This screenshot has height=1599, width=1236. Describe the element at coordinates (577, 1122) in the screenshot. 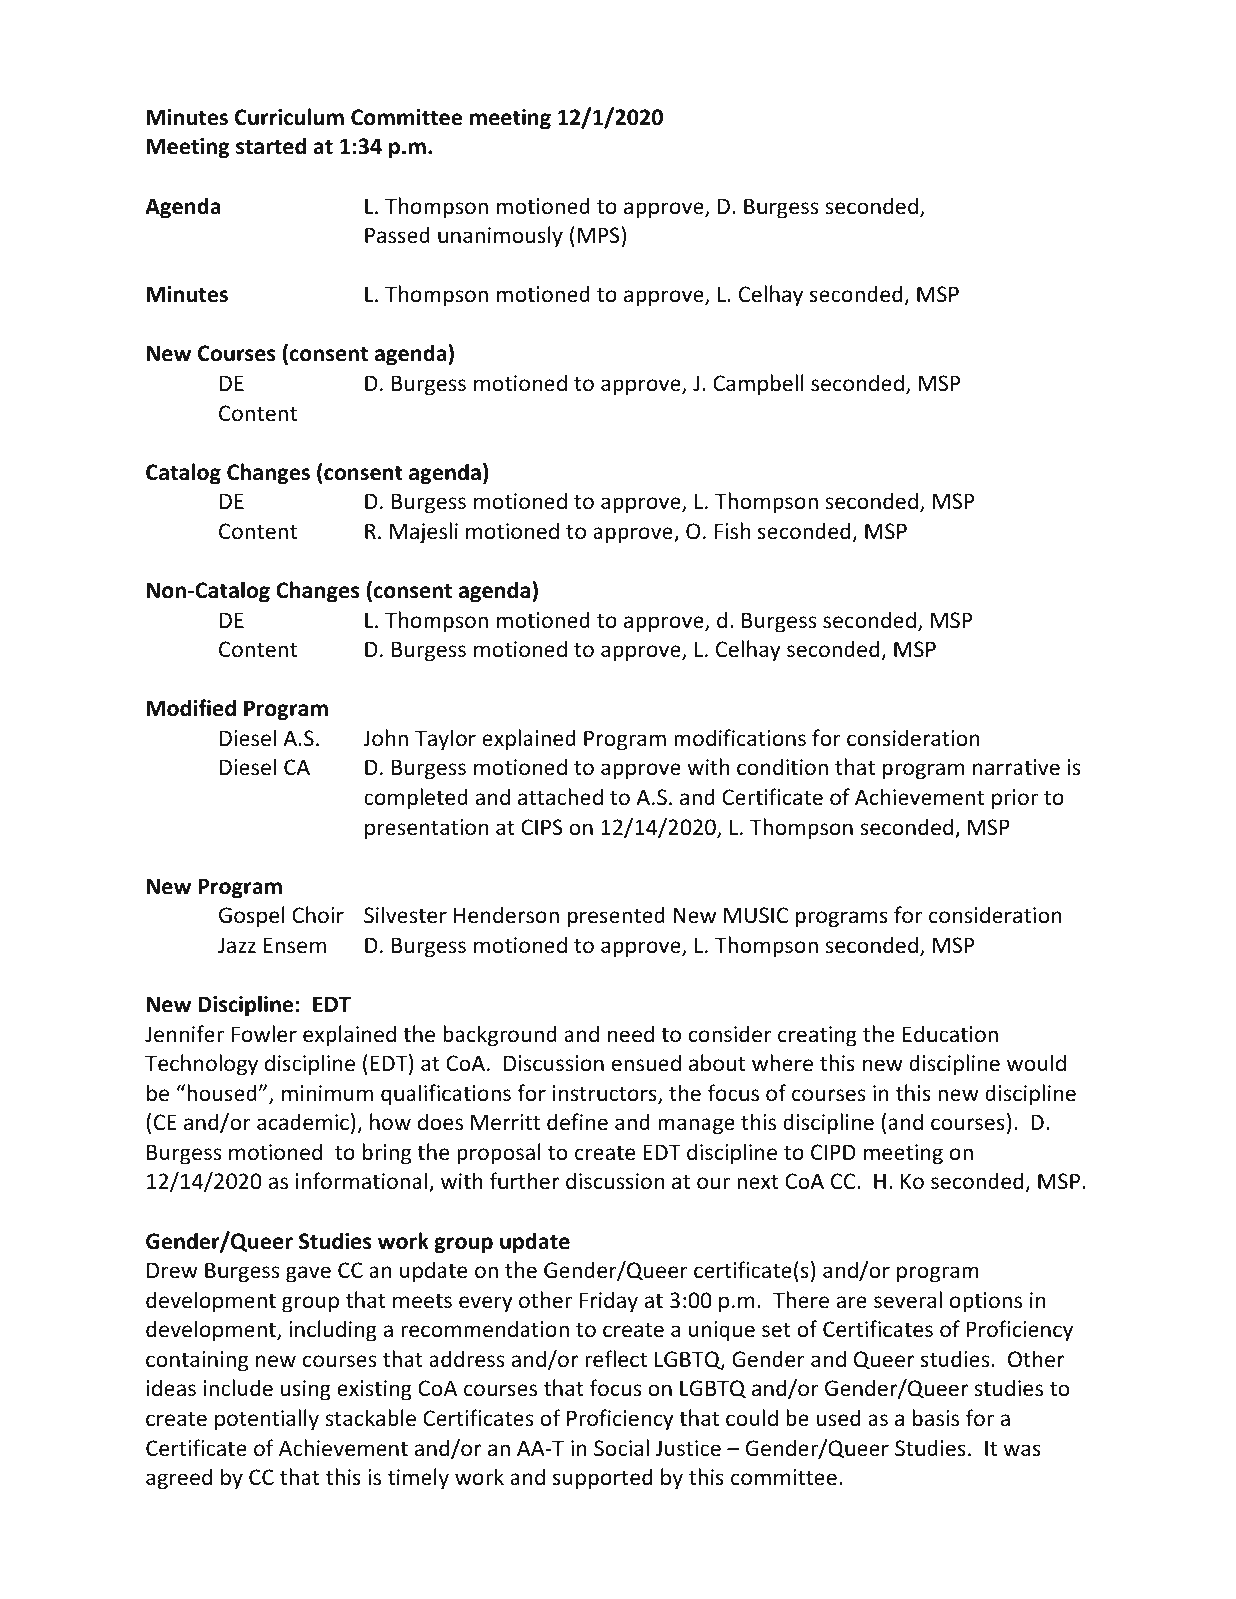

I see `define` at that location.
